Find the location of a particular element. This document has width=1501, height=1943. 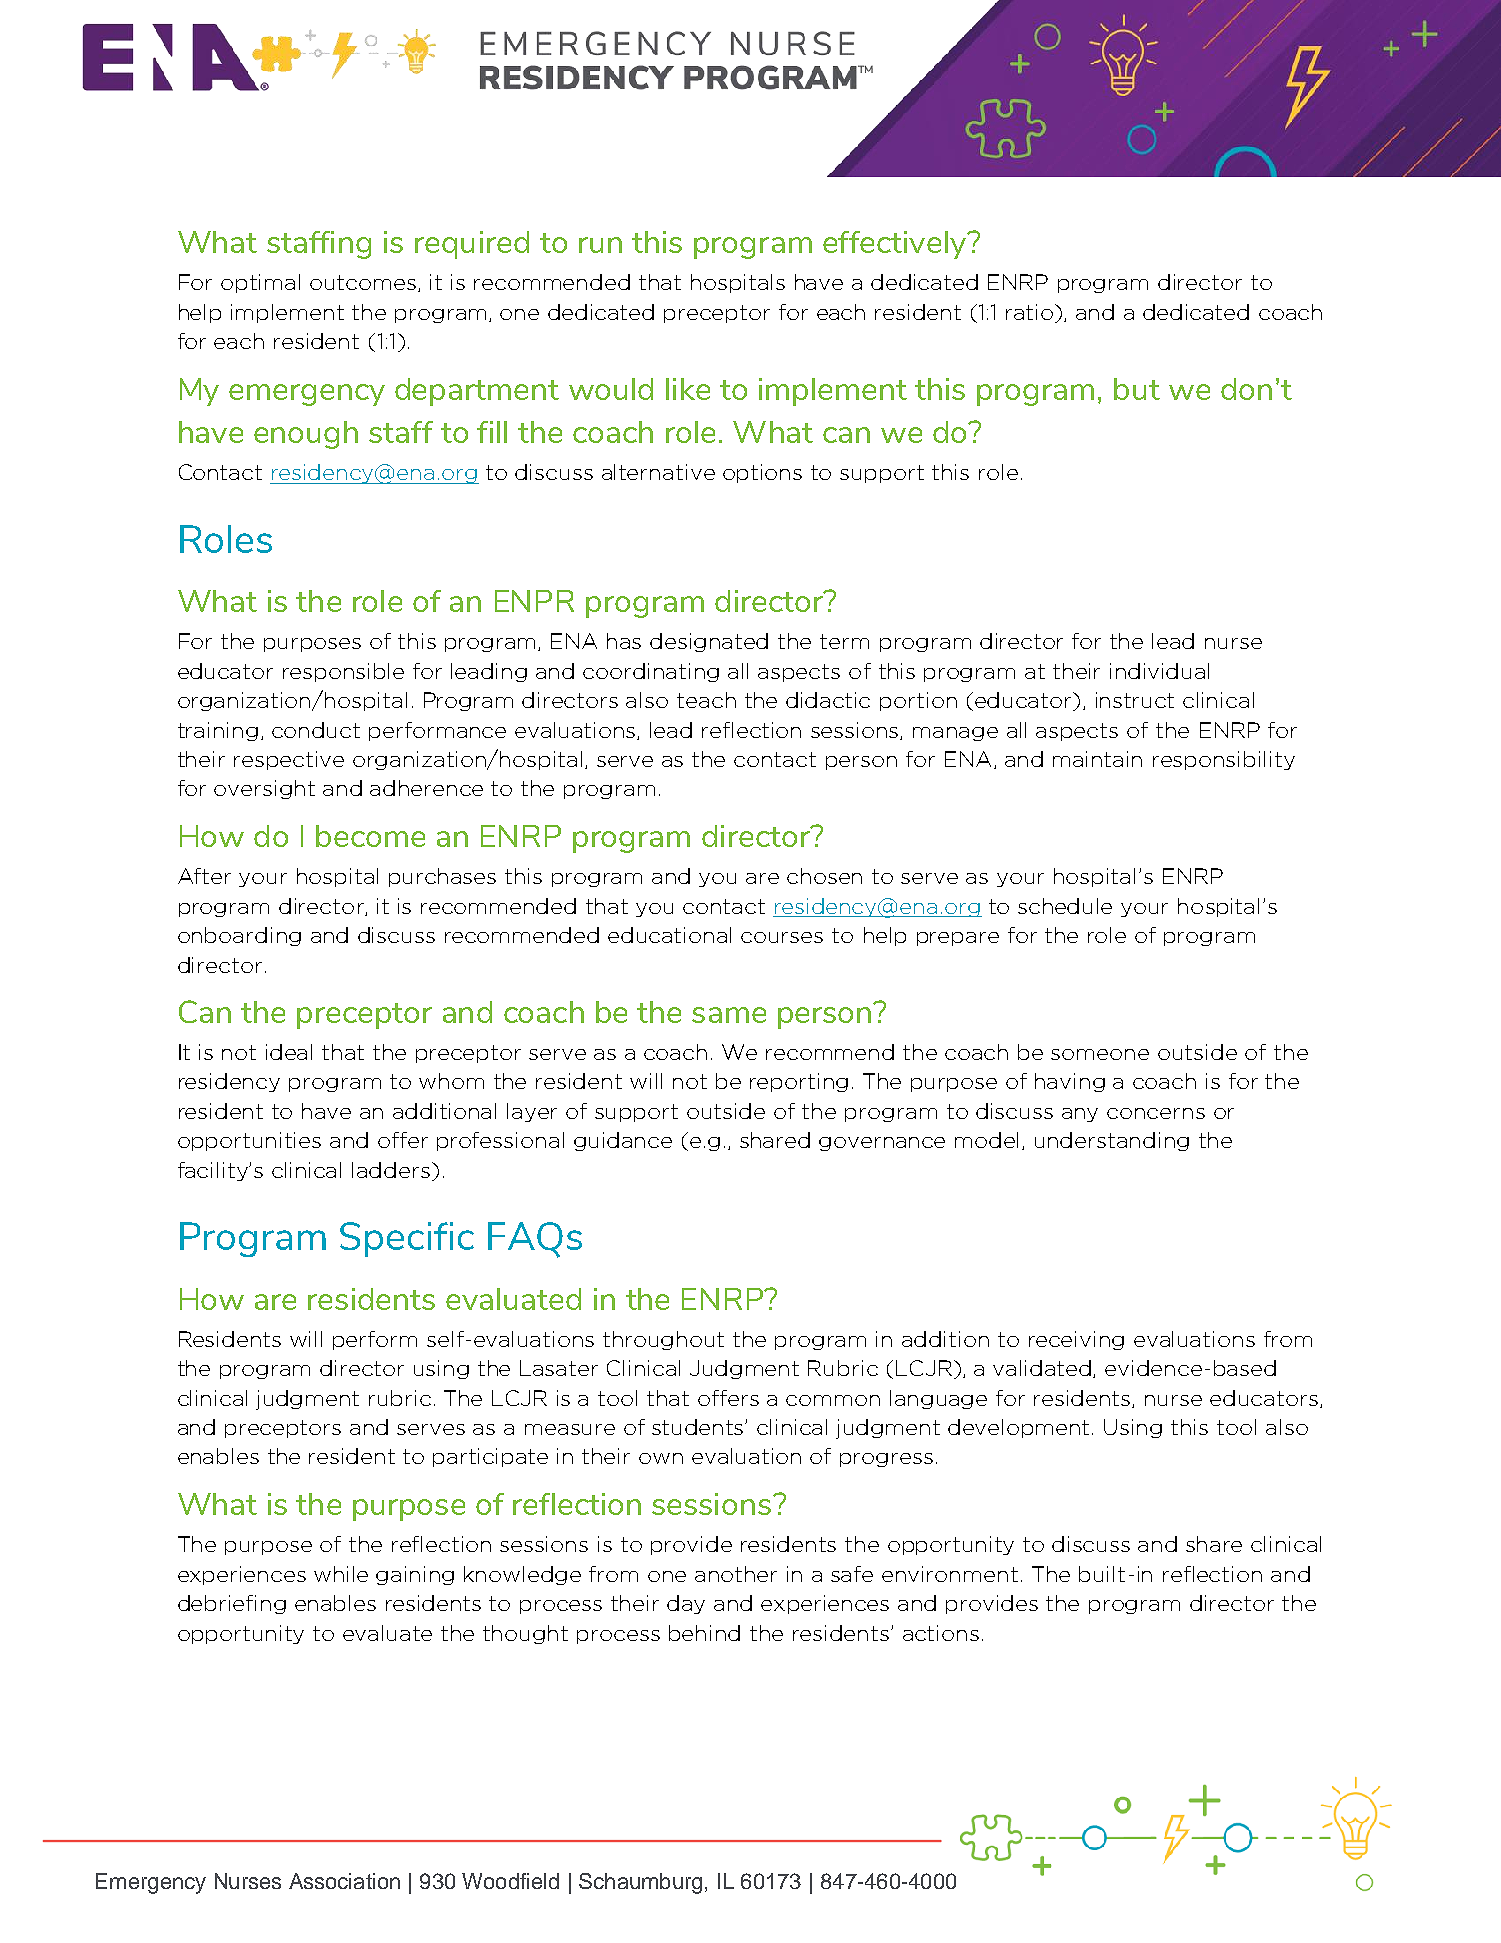

while is located at coordinates (341, 1574).
